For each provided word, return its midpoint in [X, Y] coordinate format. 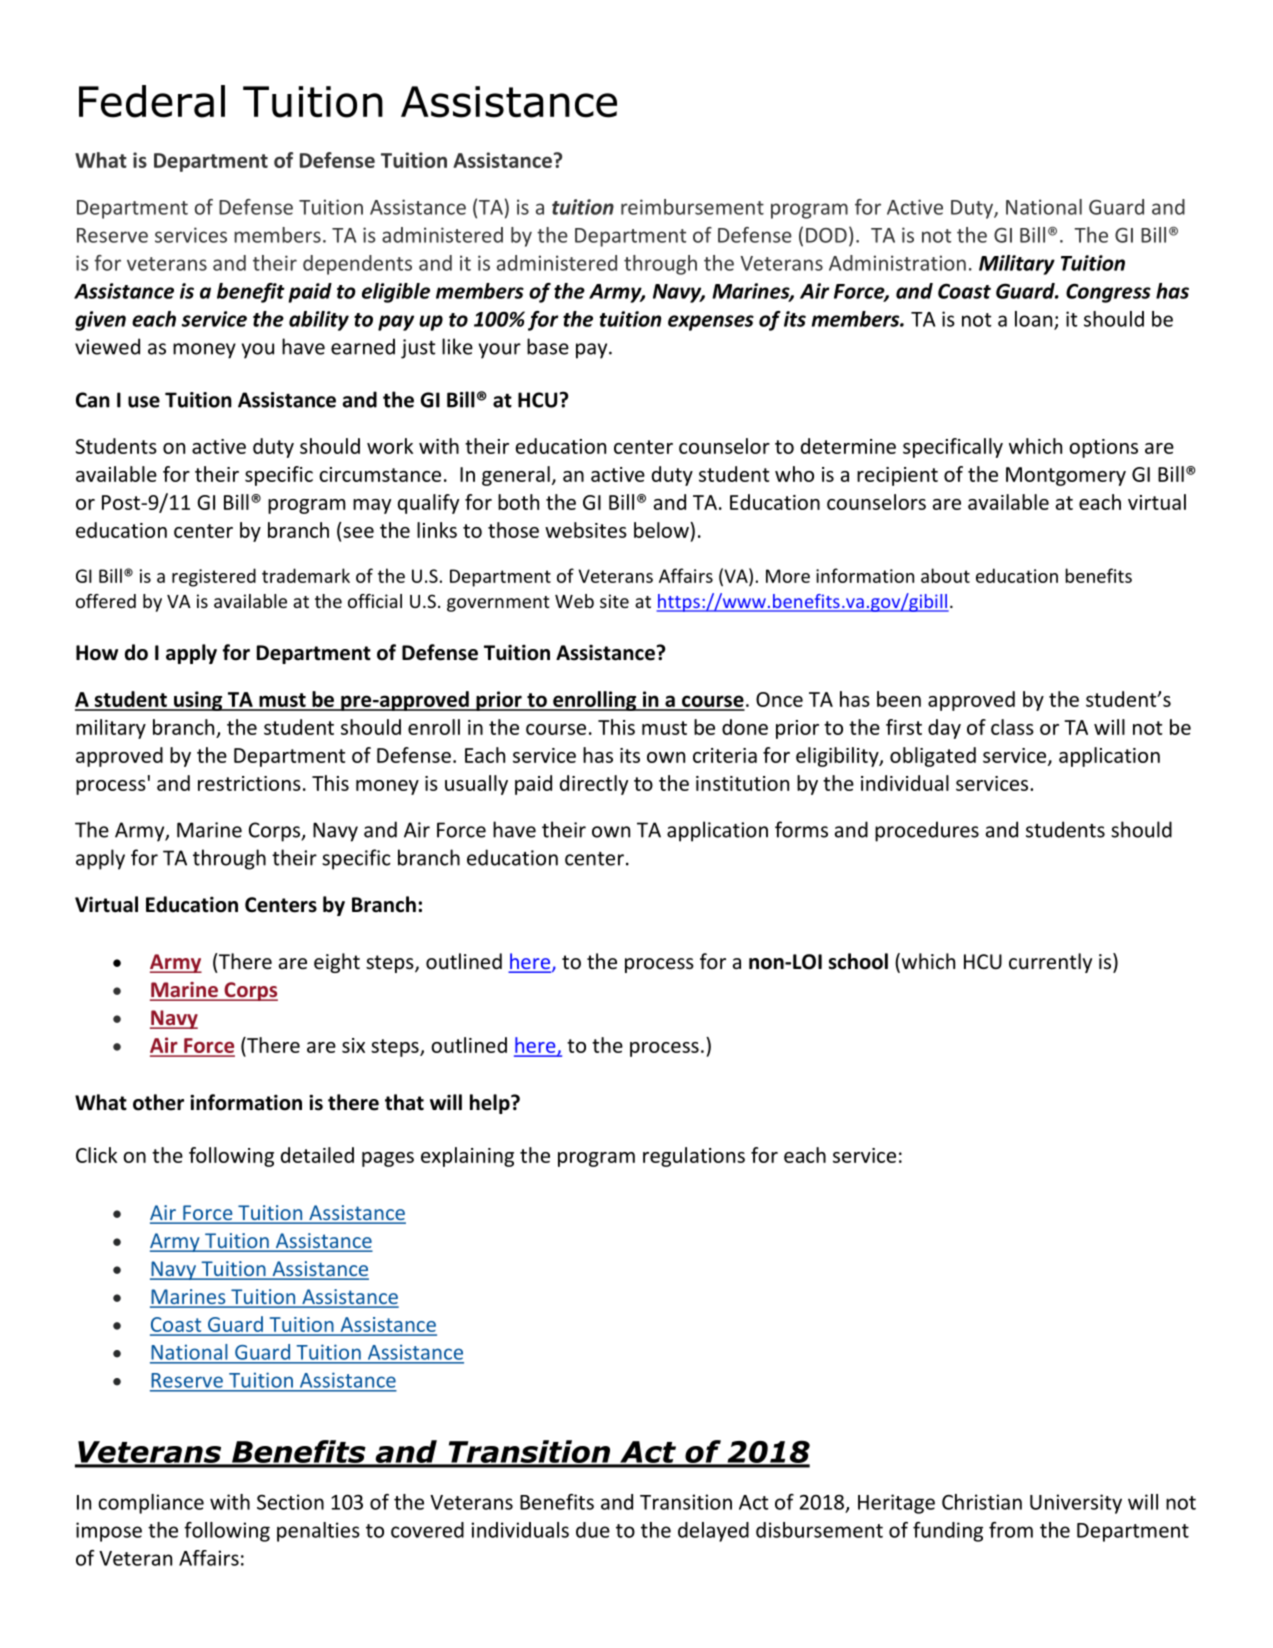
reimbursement [692, 207]
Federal [152, 101]
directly [594, 785]
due [593, 1530]
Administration [897, 263]
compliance [151, 1504]
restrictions [249, 783]
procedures [927, 831]
